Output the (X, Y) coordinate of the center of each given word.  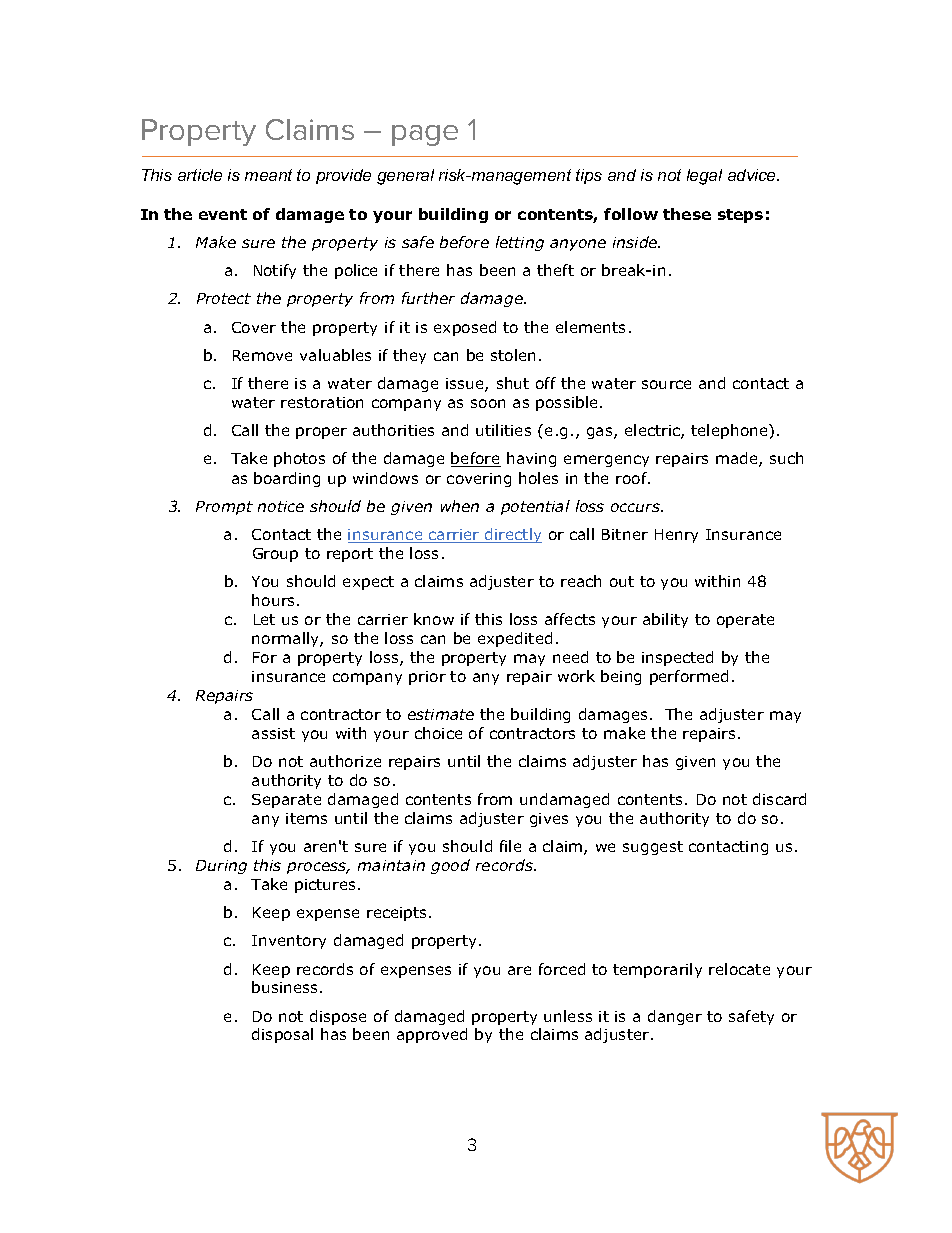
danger (675, 1017)
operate (745, 621)
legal (704, 177)
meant (268, 175)
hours (275, 600)
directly (512, 535)
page (425, 135)
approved (432, 1035)
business (286, 987)
